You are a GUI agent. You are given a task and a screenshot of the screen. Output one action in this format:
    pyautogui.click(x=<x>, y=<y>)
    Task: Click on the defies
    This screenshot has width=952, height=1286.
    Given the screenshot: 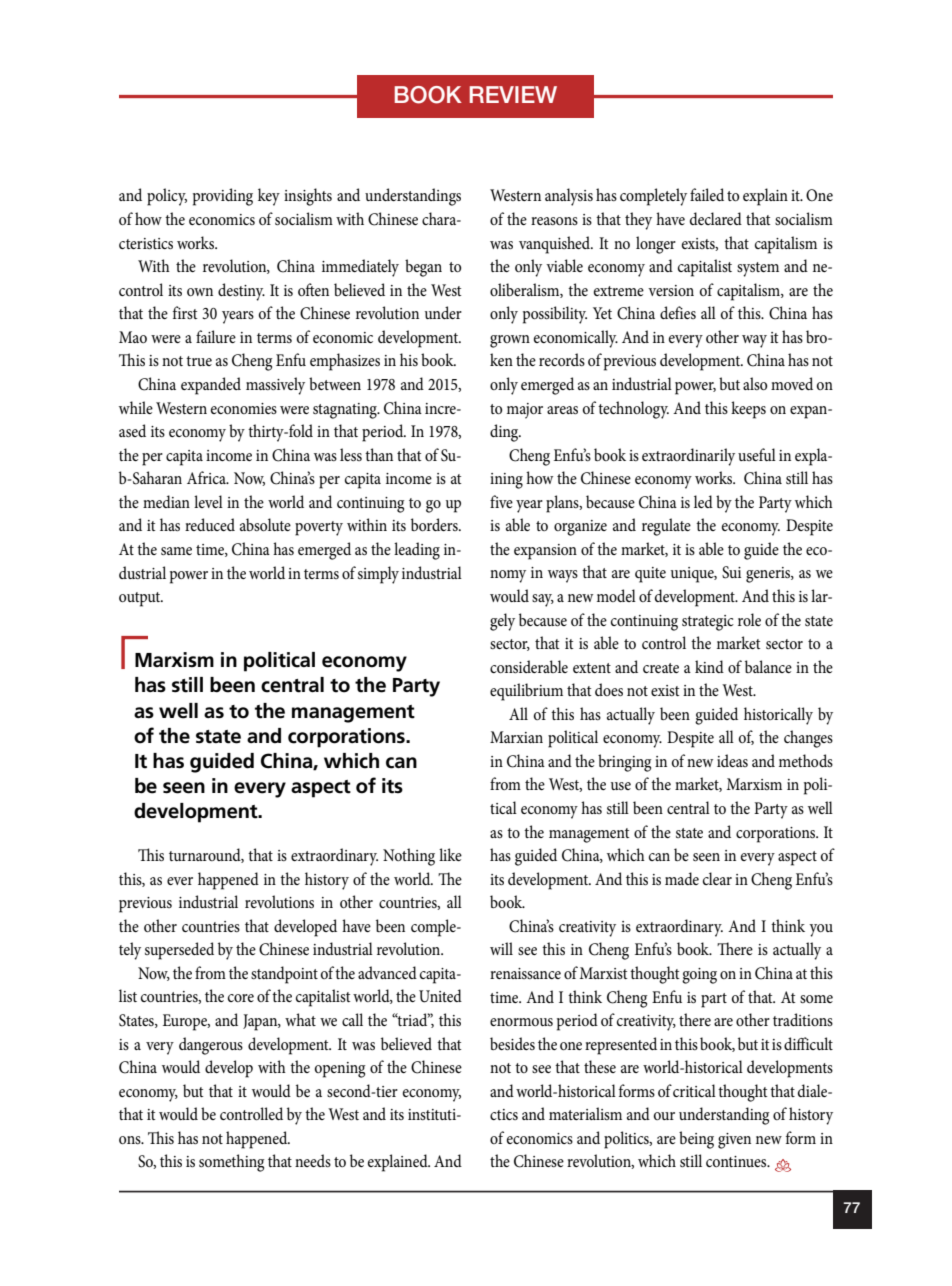 What is the action you would take?
    pyautogui.click(x=678, y=312)
